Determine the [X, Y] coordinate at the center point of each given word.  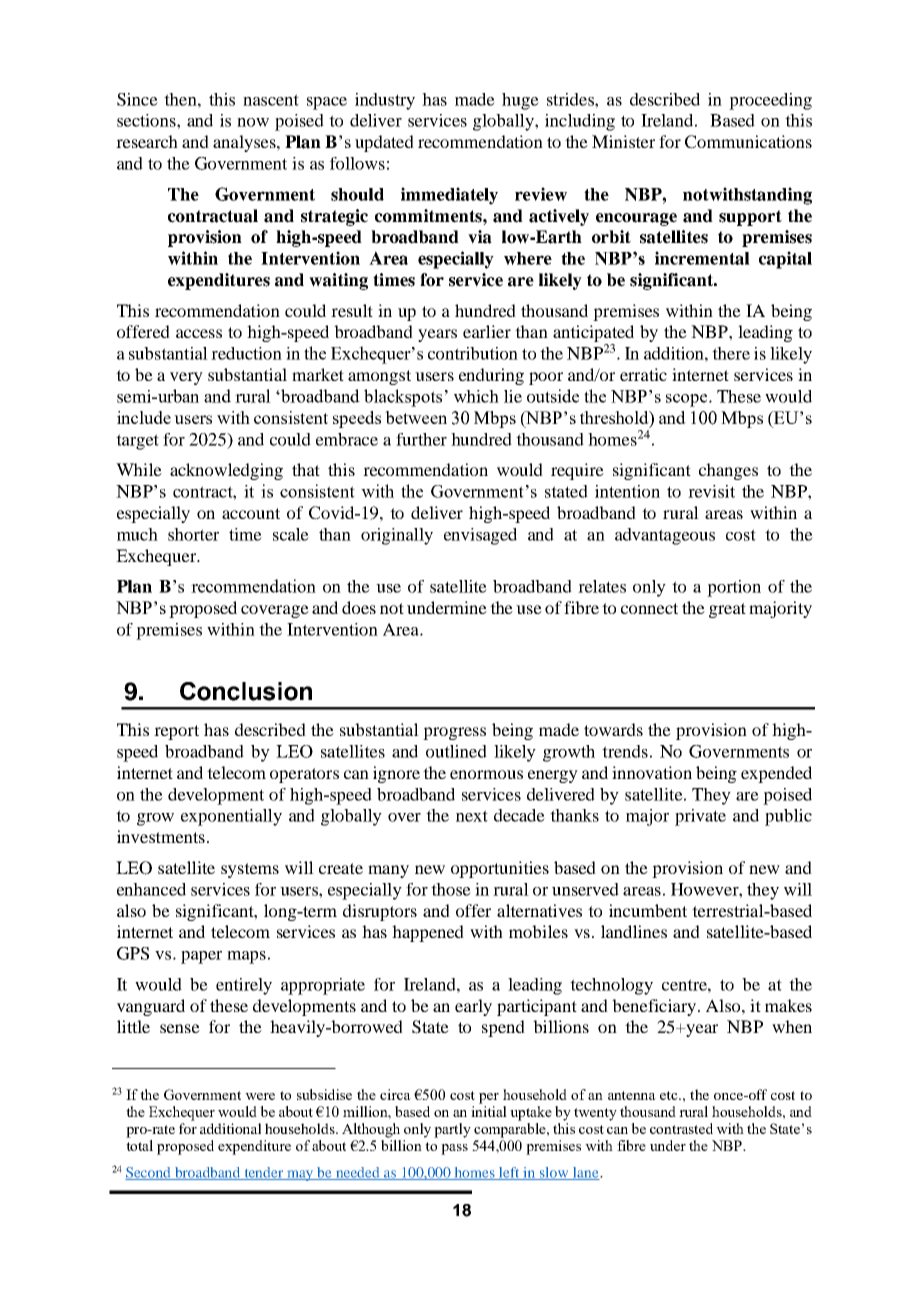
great [727, 610]
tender [264, 1173]
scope [688, 400]
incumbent [648, 910]
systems [250, 870]
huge [520, 101]
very [186, 378]
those [451, 889]
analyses [245, 143]
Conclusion [246, 691]
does [359, 607]
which [476, 396]
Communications [748, 142]
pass [454, 1149]
